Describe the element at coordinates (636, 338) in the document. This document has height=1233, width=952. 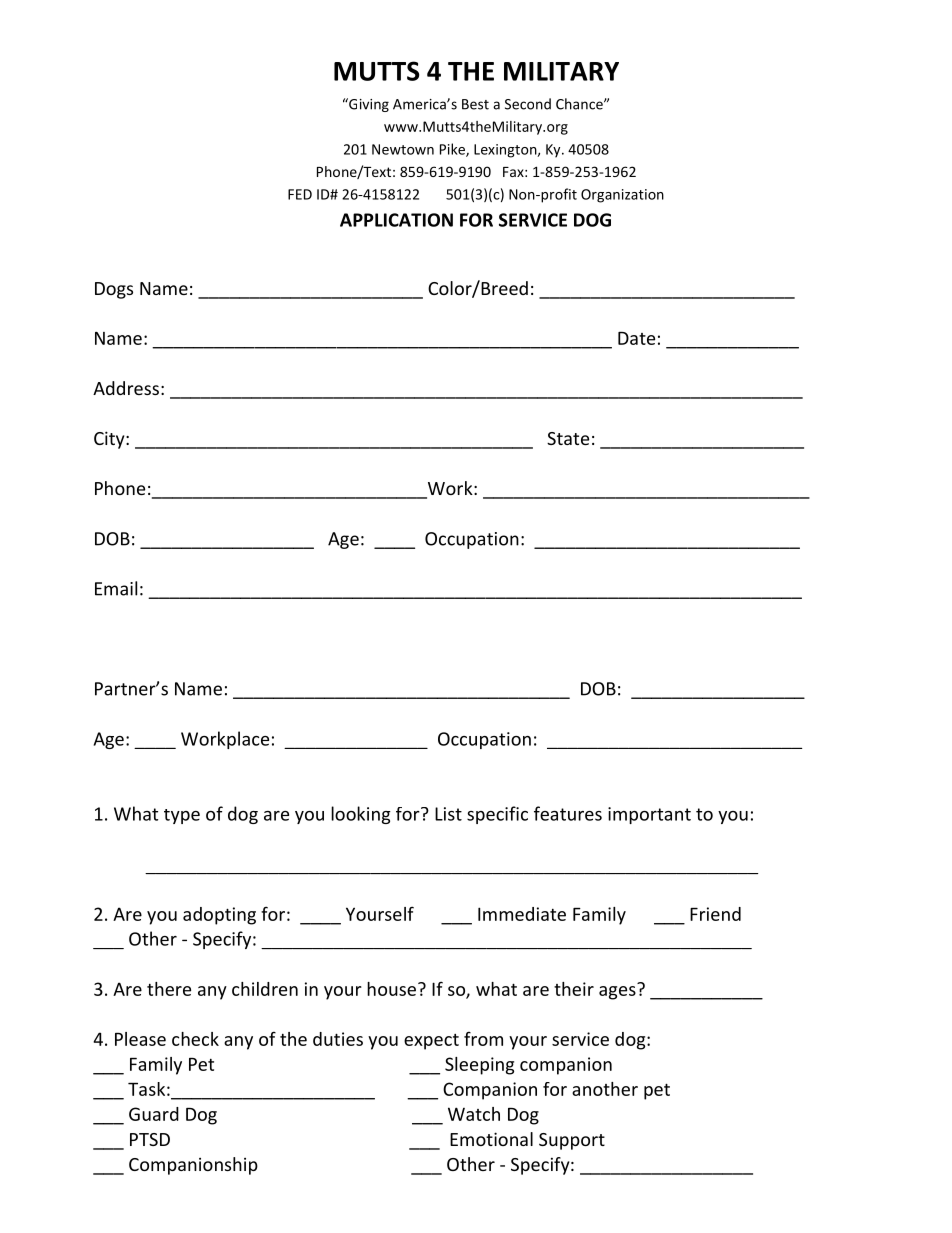
I see `Date` at that location.
